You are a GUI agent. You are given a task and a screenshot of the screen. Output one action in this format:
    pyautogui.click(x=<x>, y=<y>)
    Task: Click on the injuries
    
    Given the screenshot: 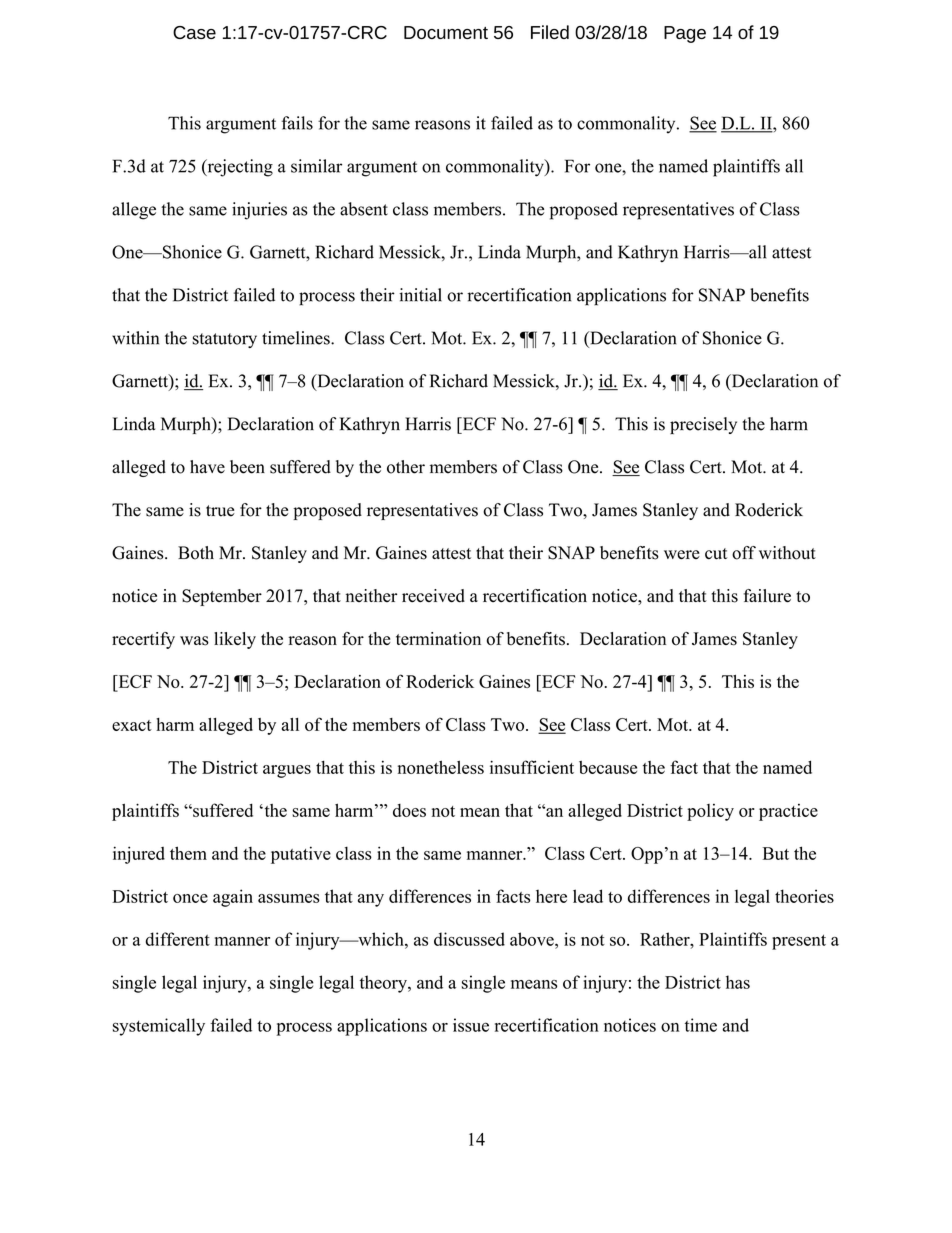 What is the action you would take?
    pyautogui.click(x=259, y=211)
